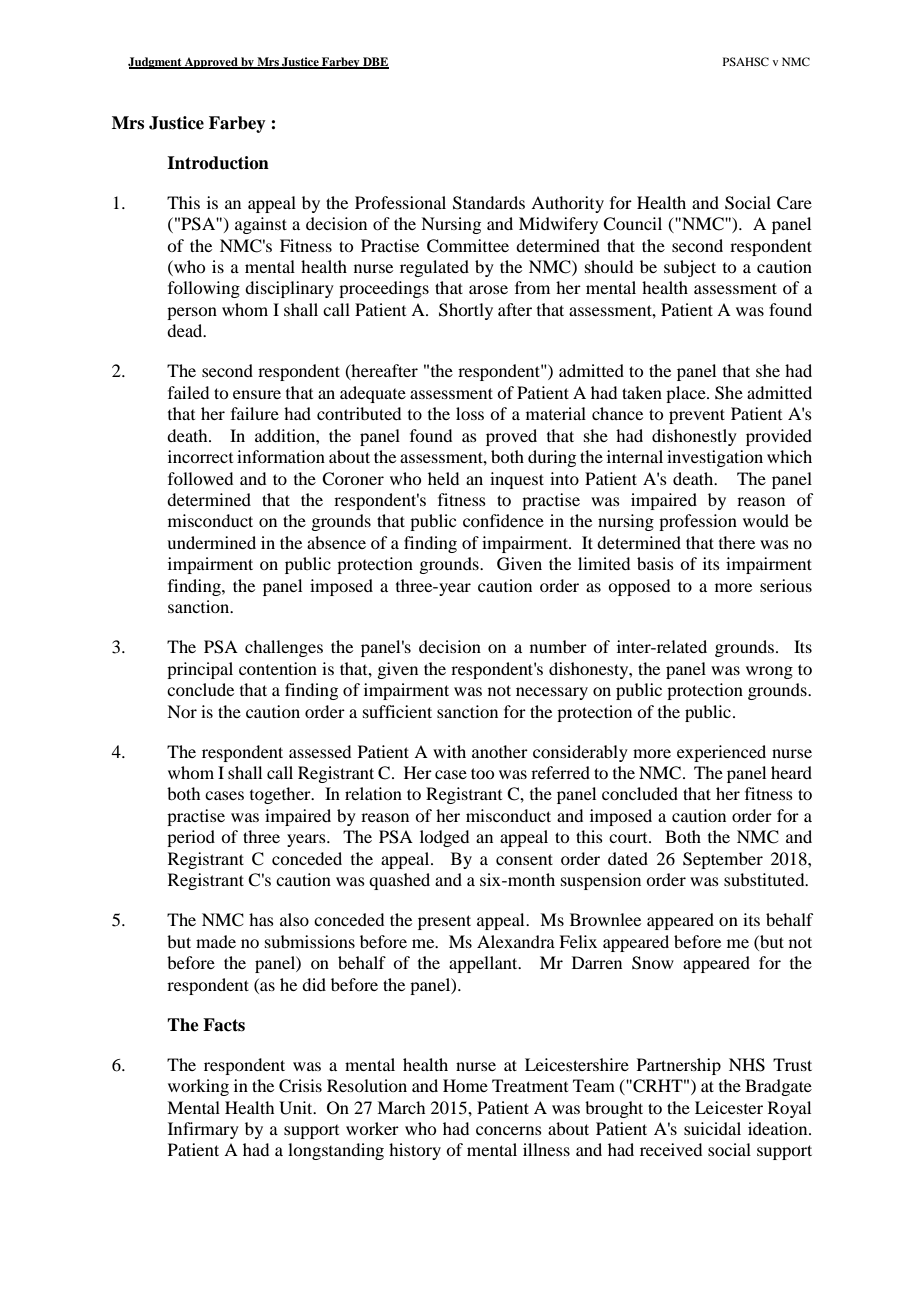  What do you see at coordinates (721, 753) in the document?
I see `experienced` at bounding box center [721, 753].
